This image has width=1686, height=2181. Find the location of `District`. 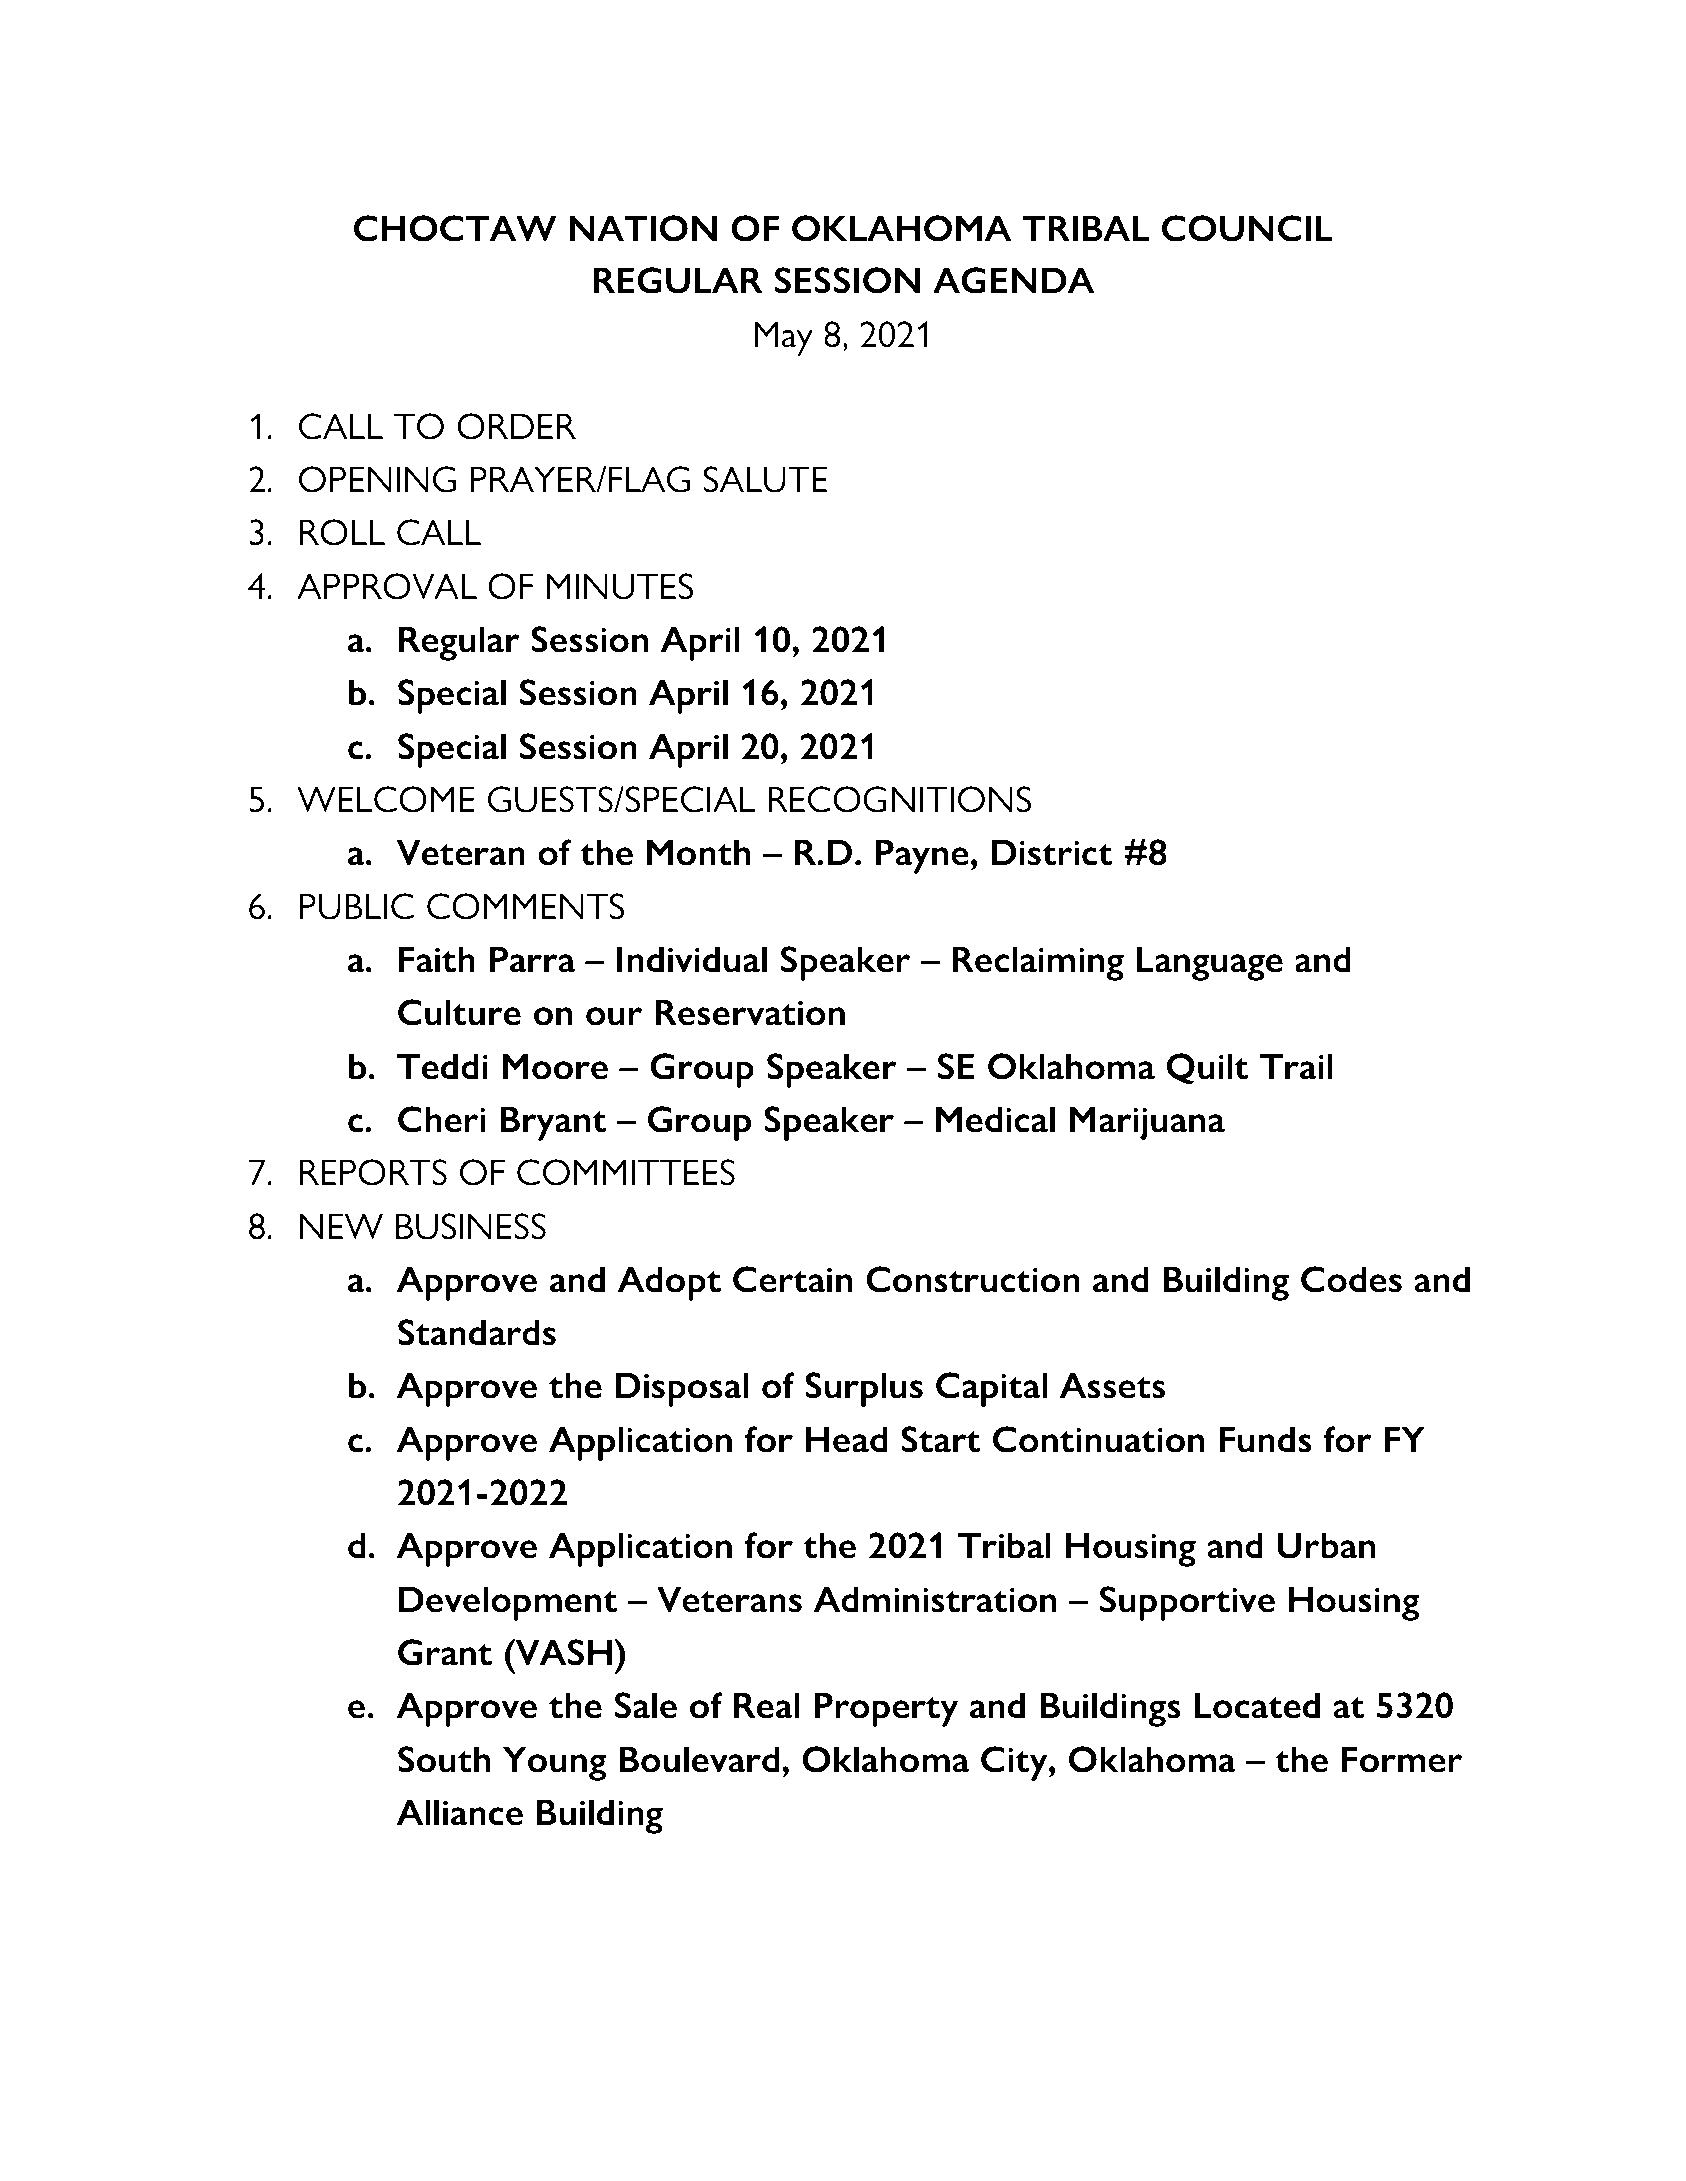

District is located at coordinates (1052, 852).
